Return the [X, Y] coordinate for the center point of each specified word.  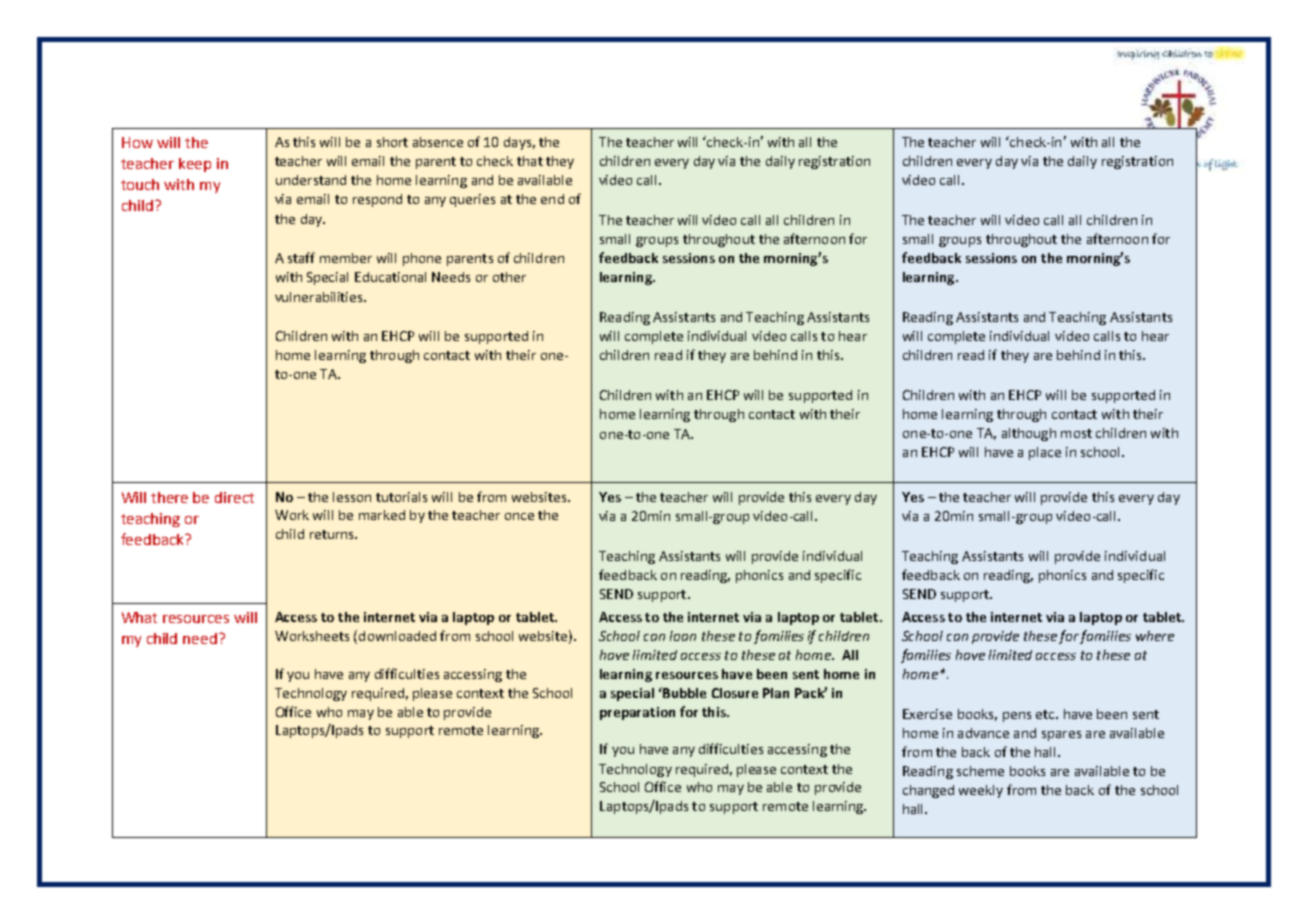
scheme [980, 771]
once [519, 516]
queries [472, 200]
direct [234, 497]
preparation [637, 713]
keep [195, 165]
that [530, 161]
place [1045, 453]
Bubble [683, 692]
